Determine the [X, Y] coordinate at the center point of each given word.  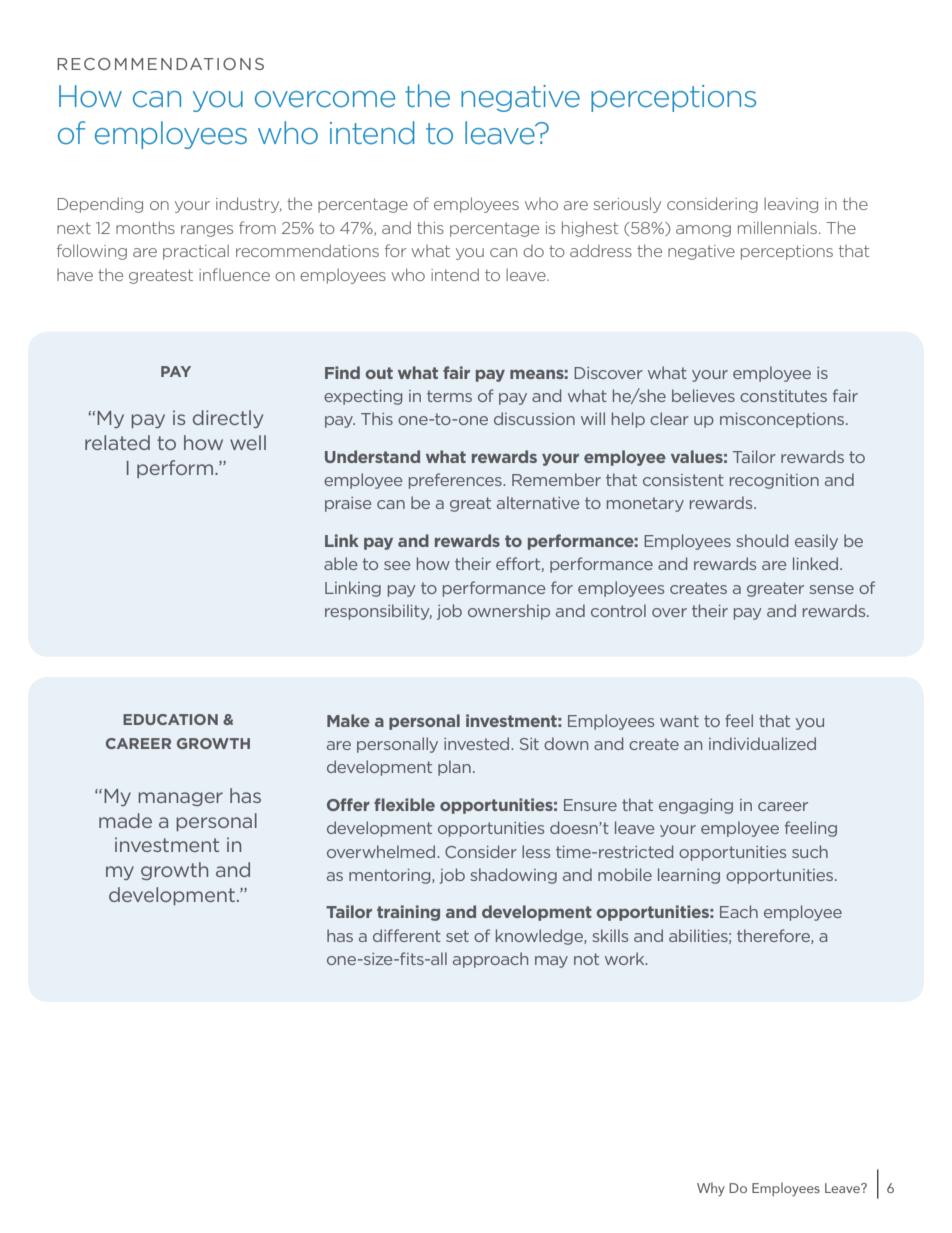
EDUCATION [170, 719]
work [626, 958]
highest [590, 229]
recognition [774, 481]
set [457, 936]
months [145, 227]
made [125, 820]
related [117, 442]
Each [739, 911]
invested [478, 743]
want [679, 721]
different [407, 935]
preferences [456, 481]
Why [711, 1189]
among [703, 231]
